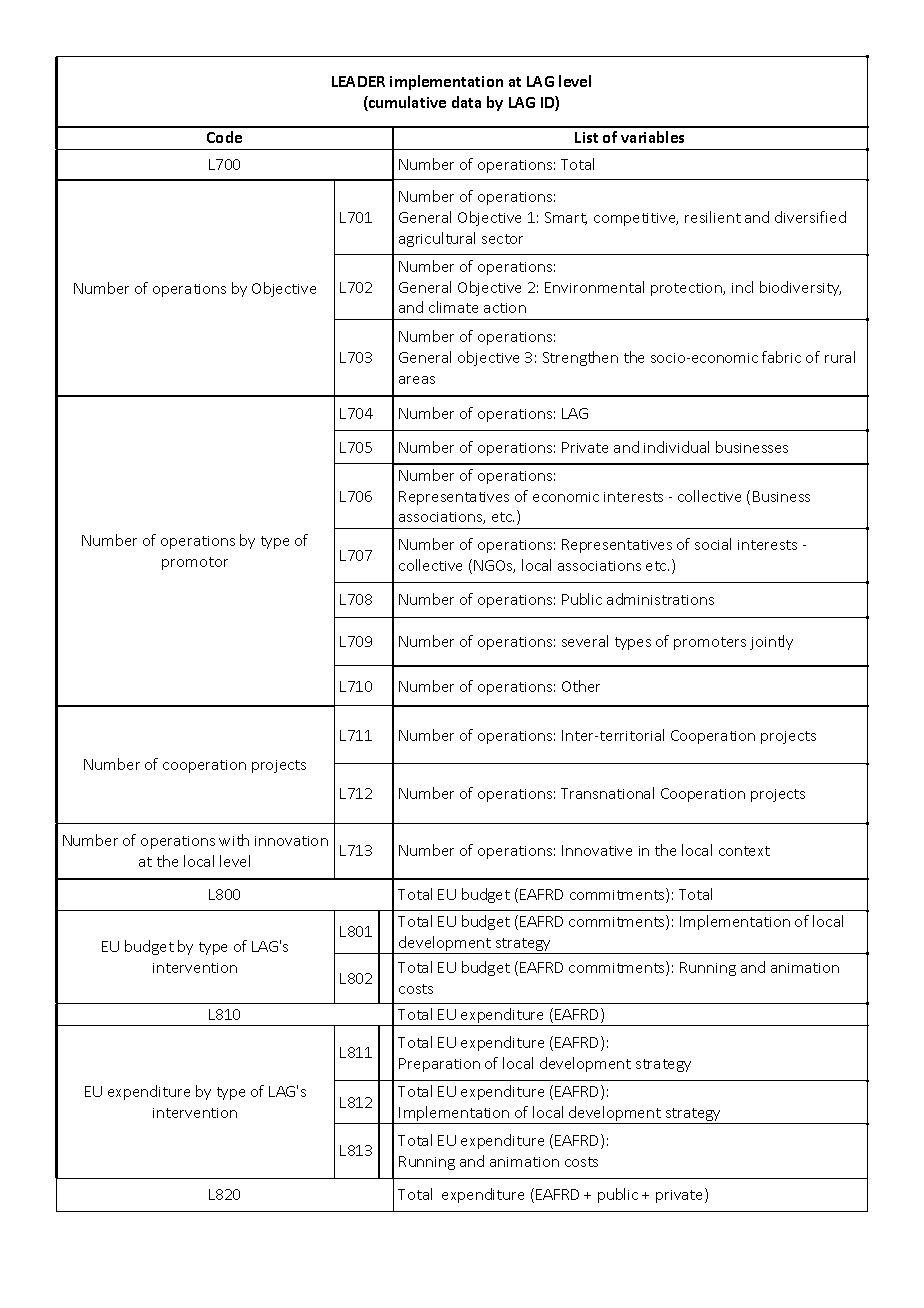  I want to click on Innovative, so click(597, 850).
